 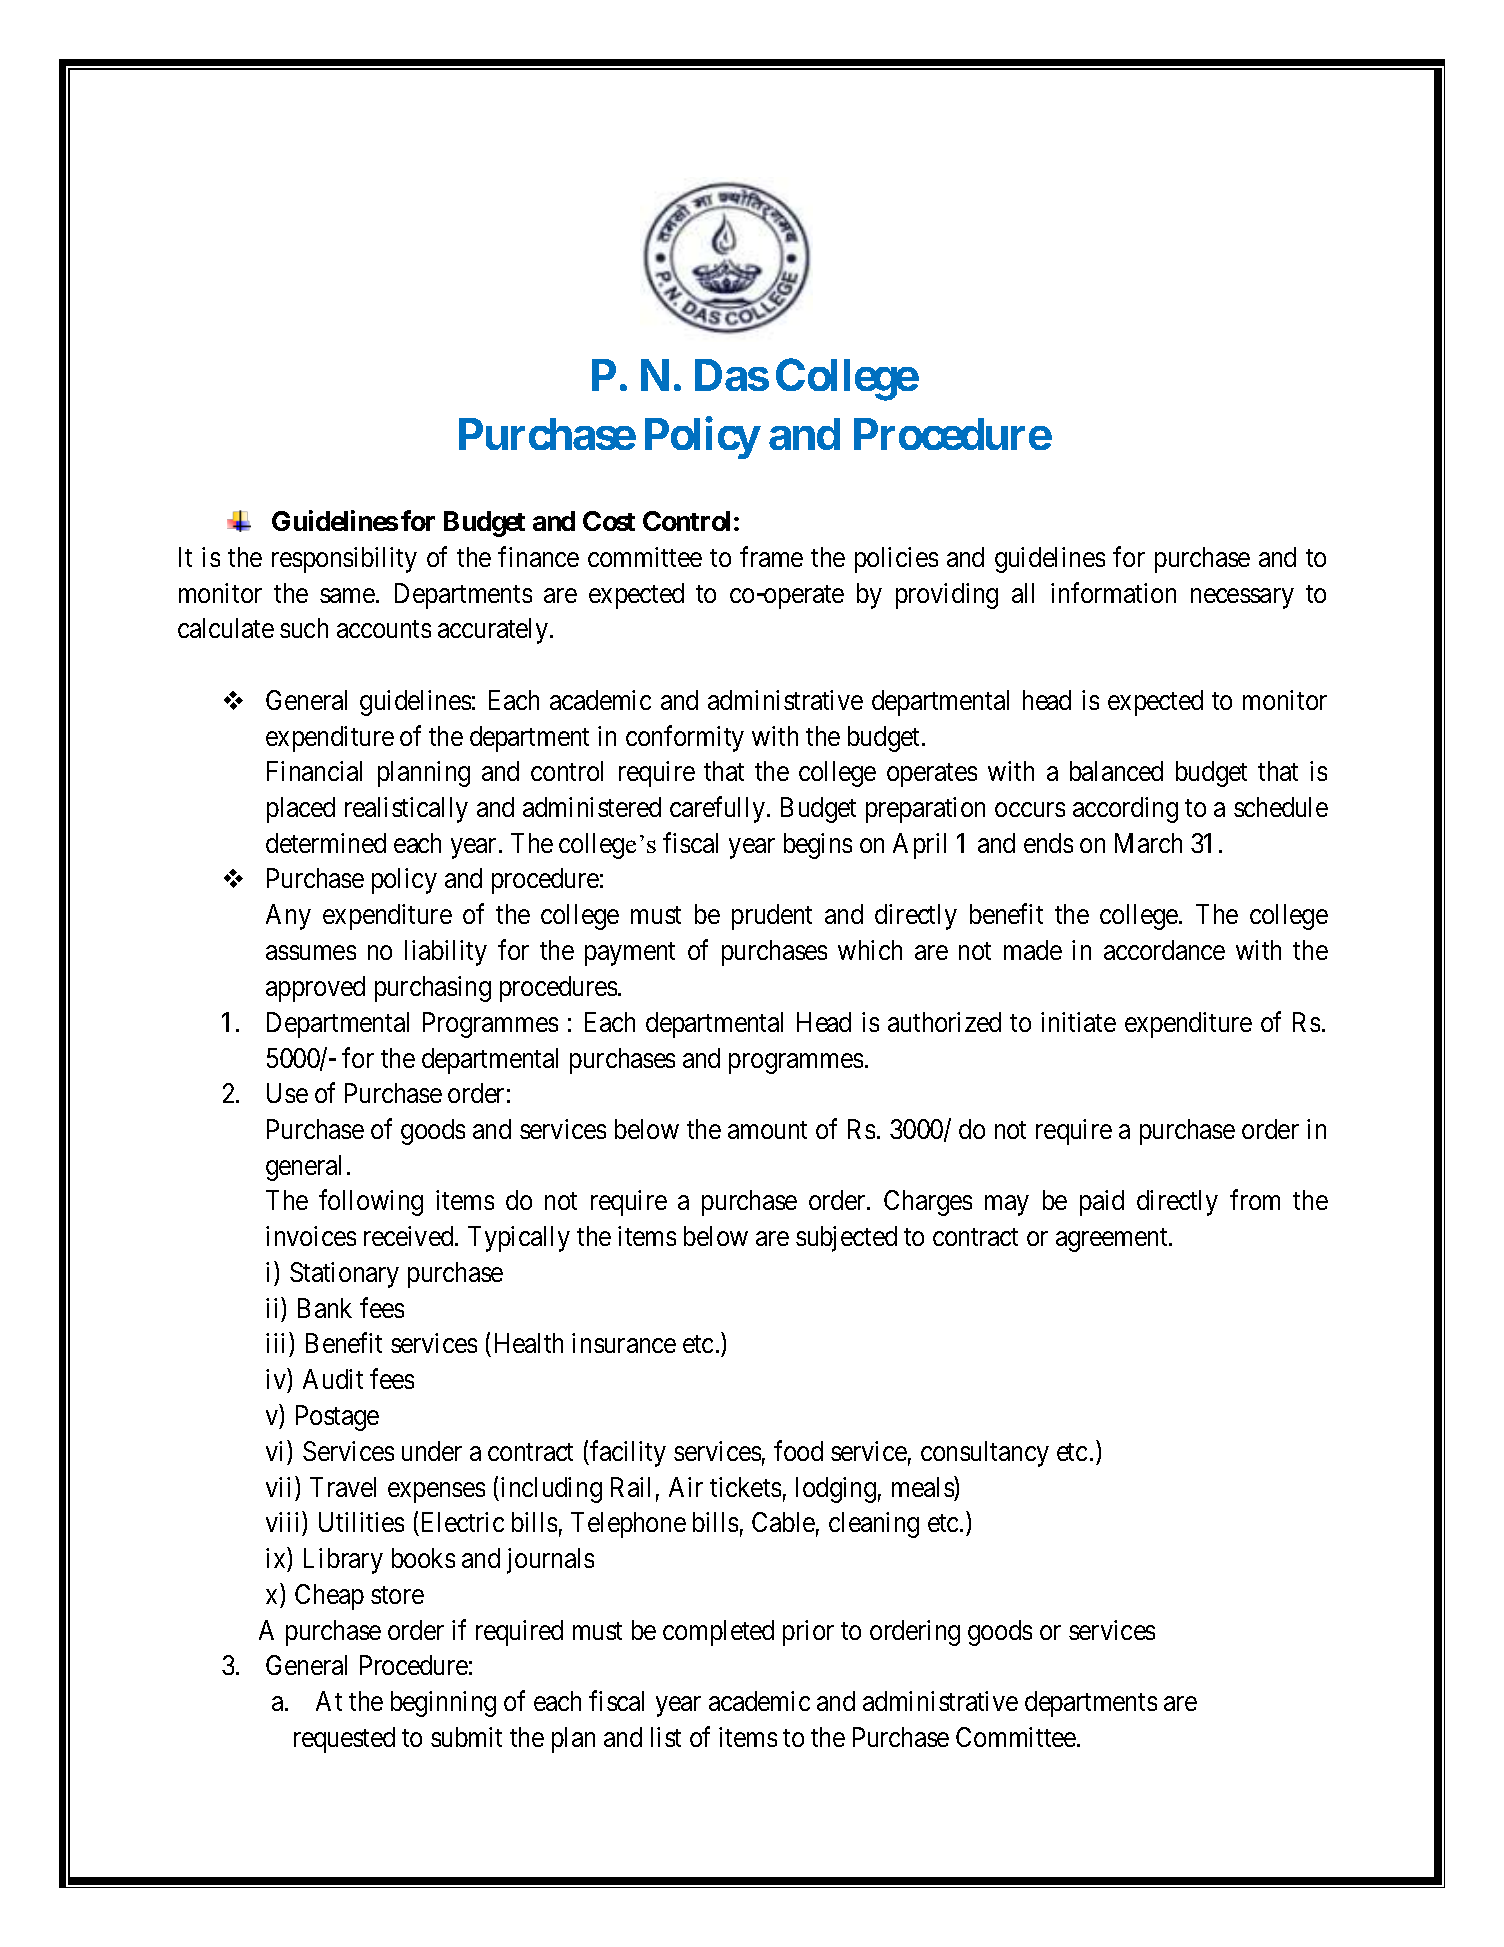 What do you see at coordinates (771, 556) in the page?
I see `frame` at bounding box center [771, 556].
